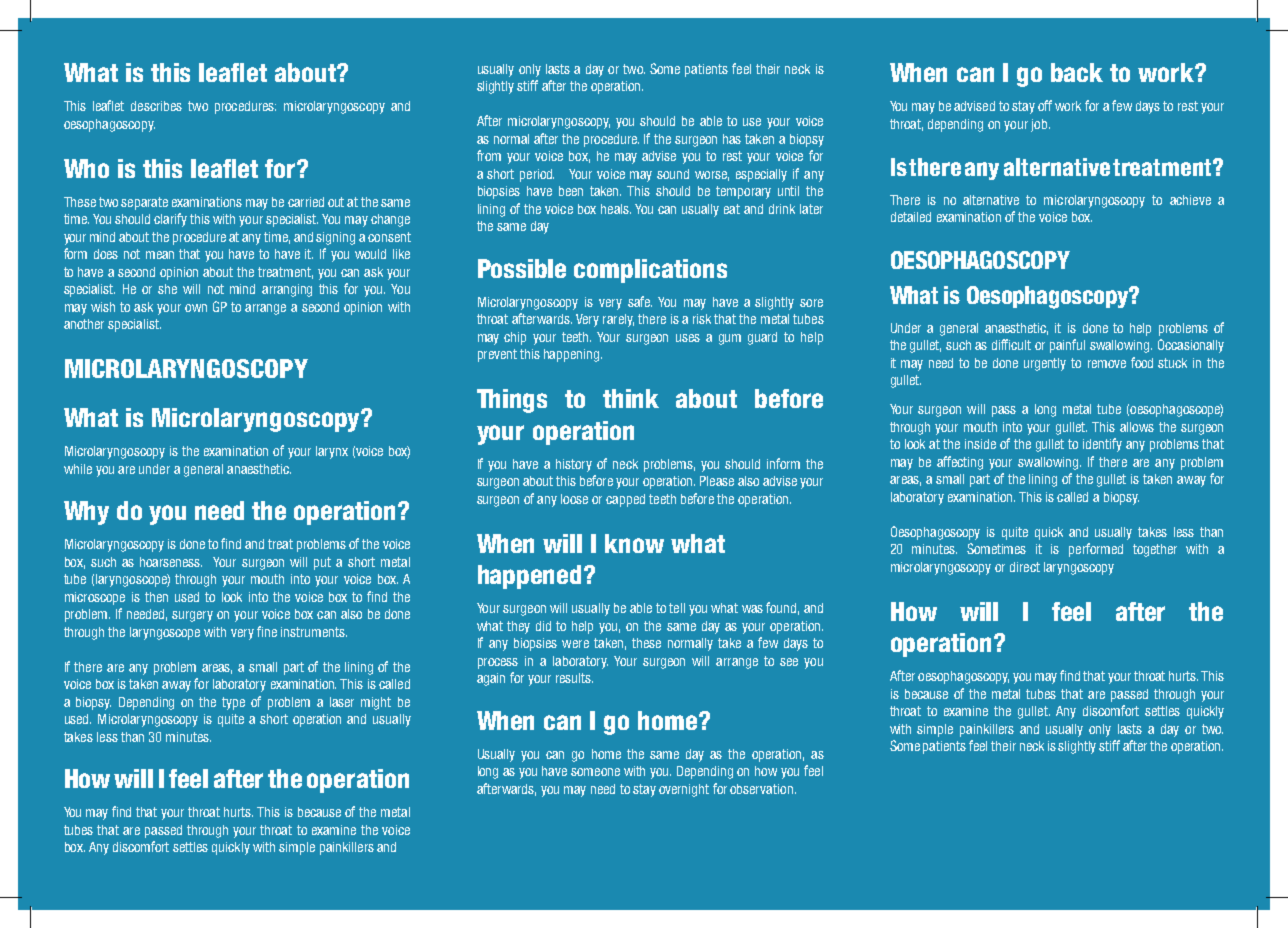 The image size is (1288, 928). I want to click on type, so click(233, 703).
